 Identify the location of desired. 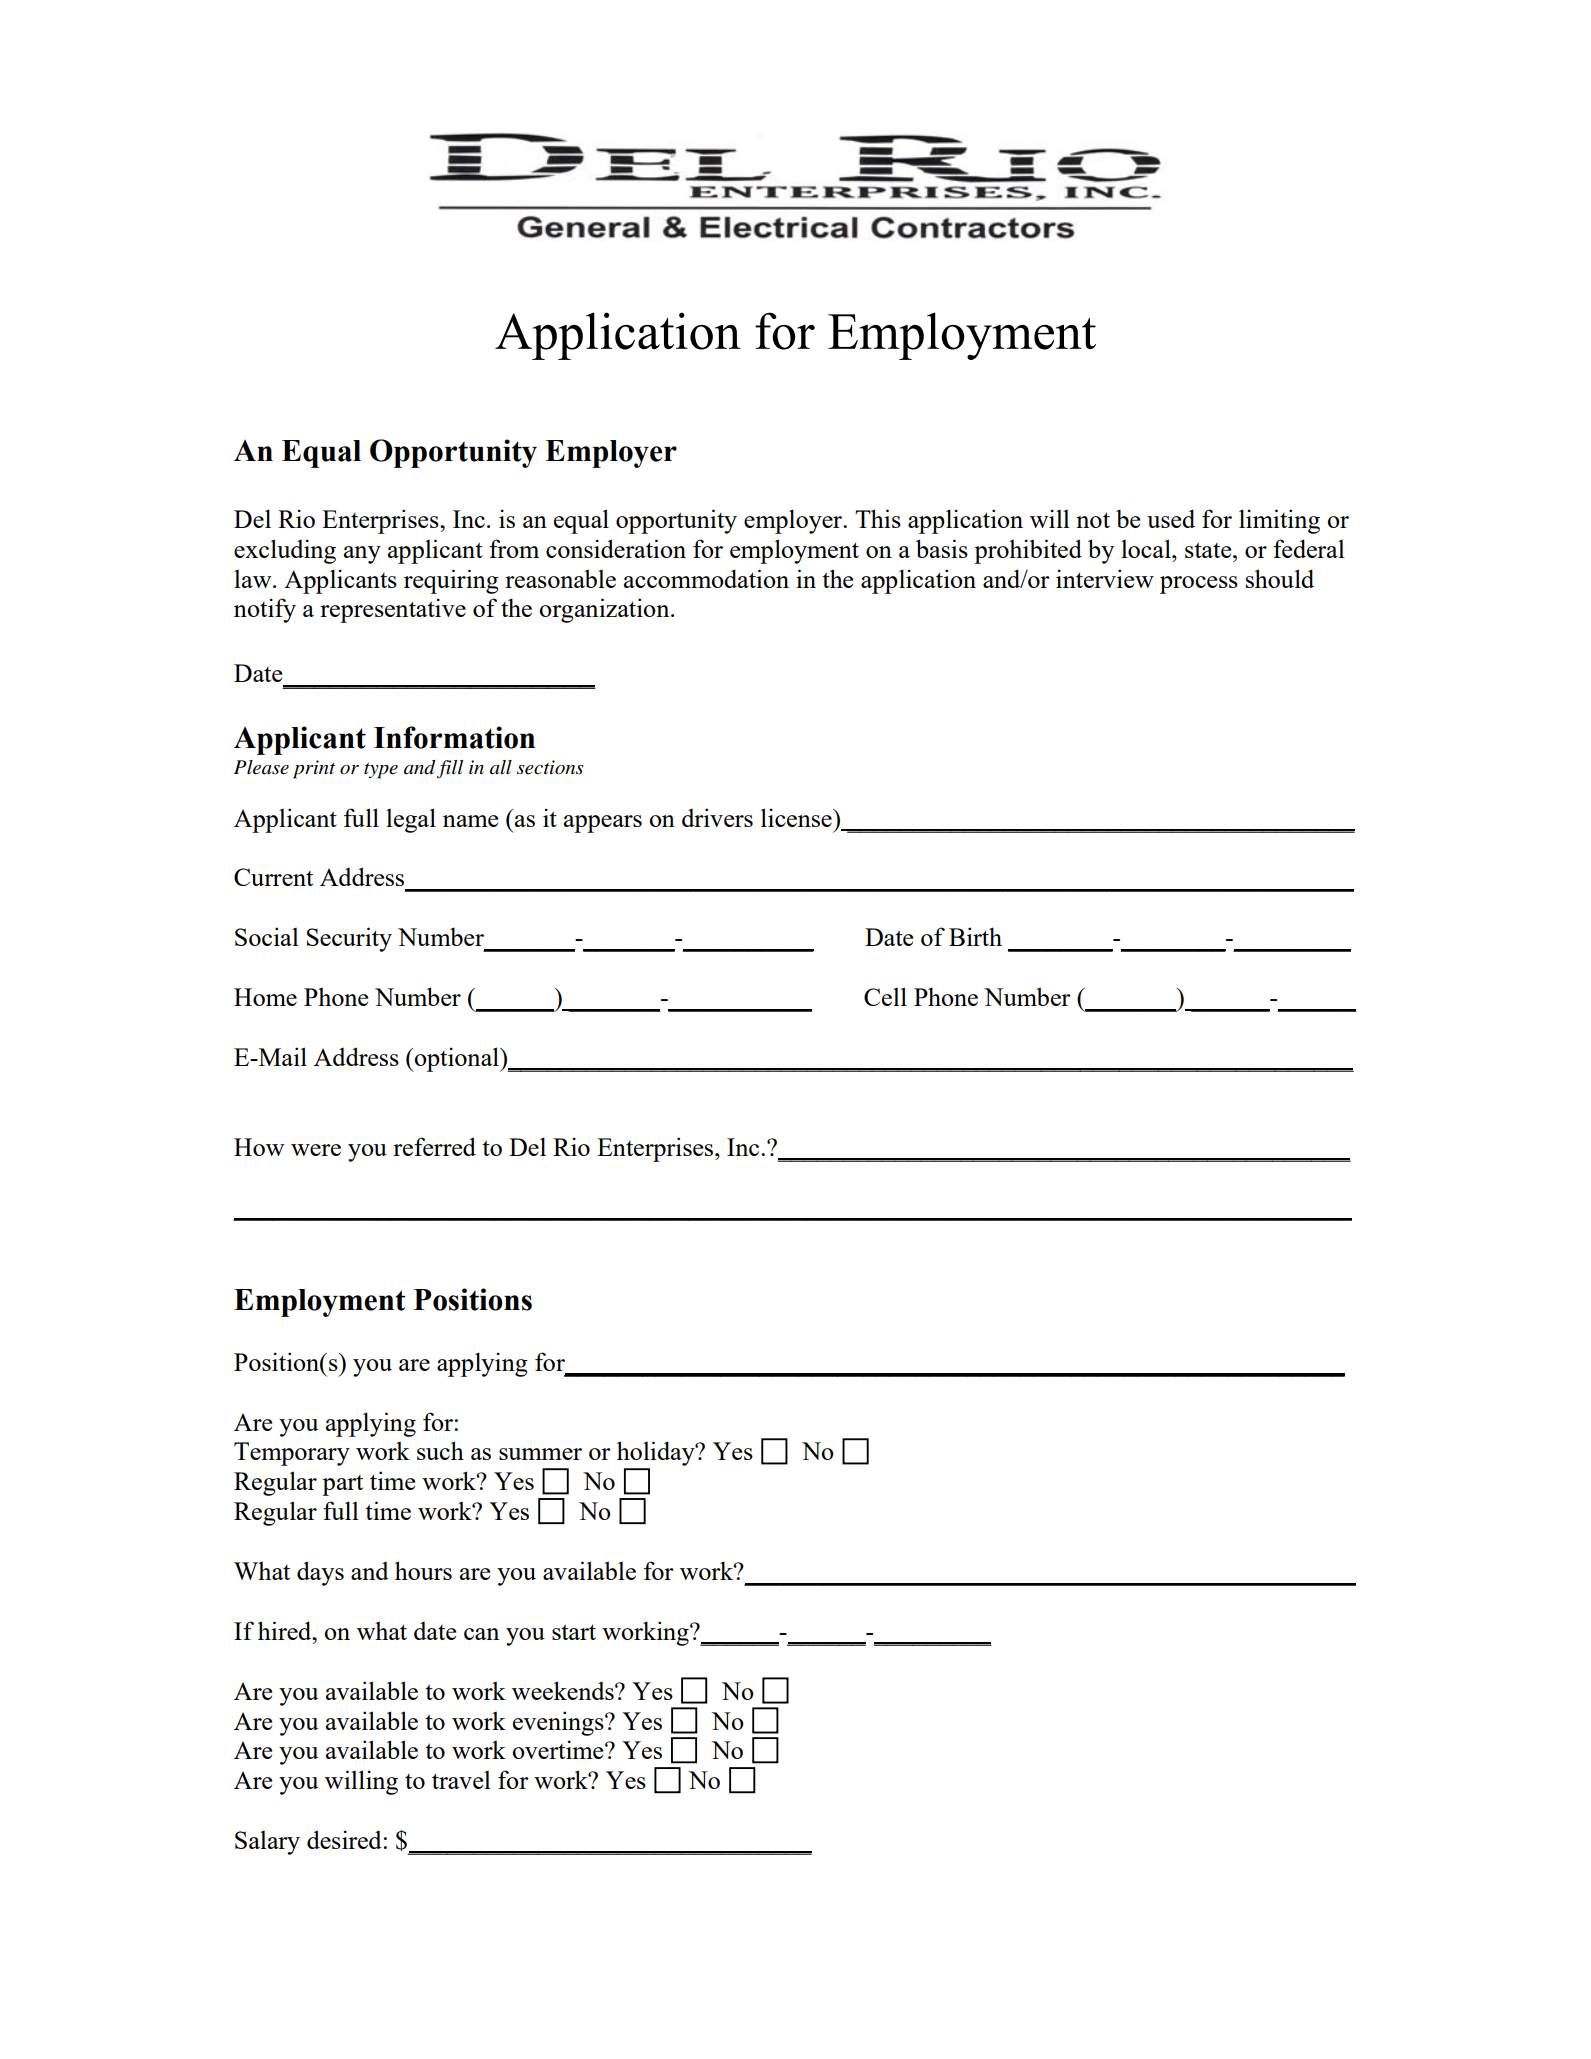
(344, 1839).
